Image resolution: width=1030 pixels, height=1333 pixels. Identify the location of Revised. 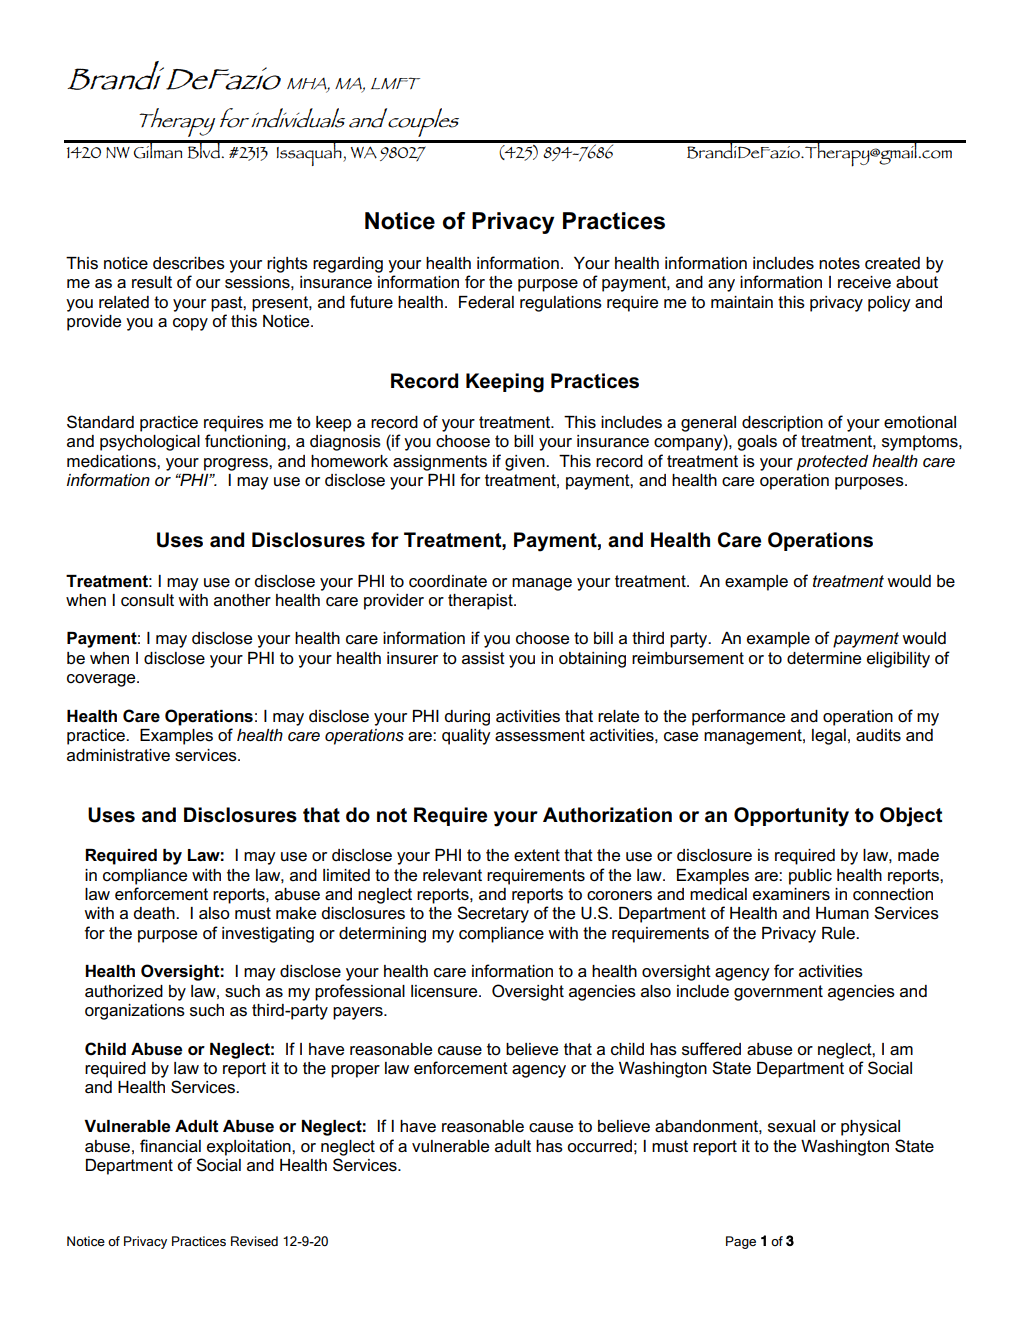
(254, 1241).
